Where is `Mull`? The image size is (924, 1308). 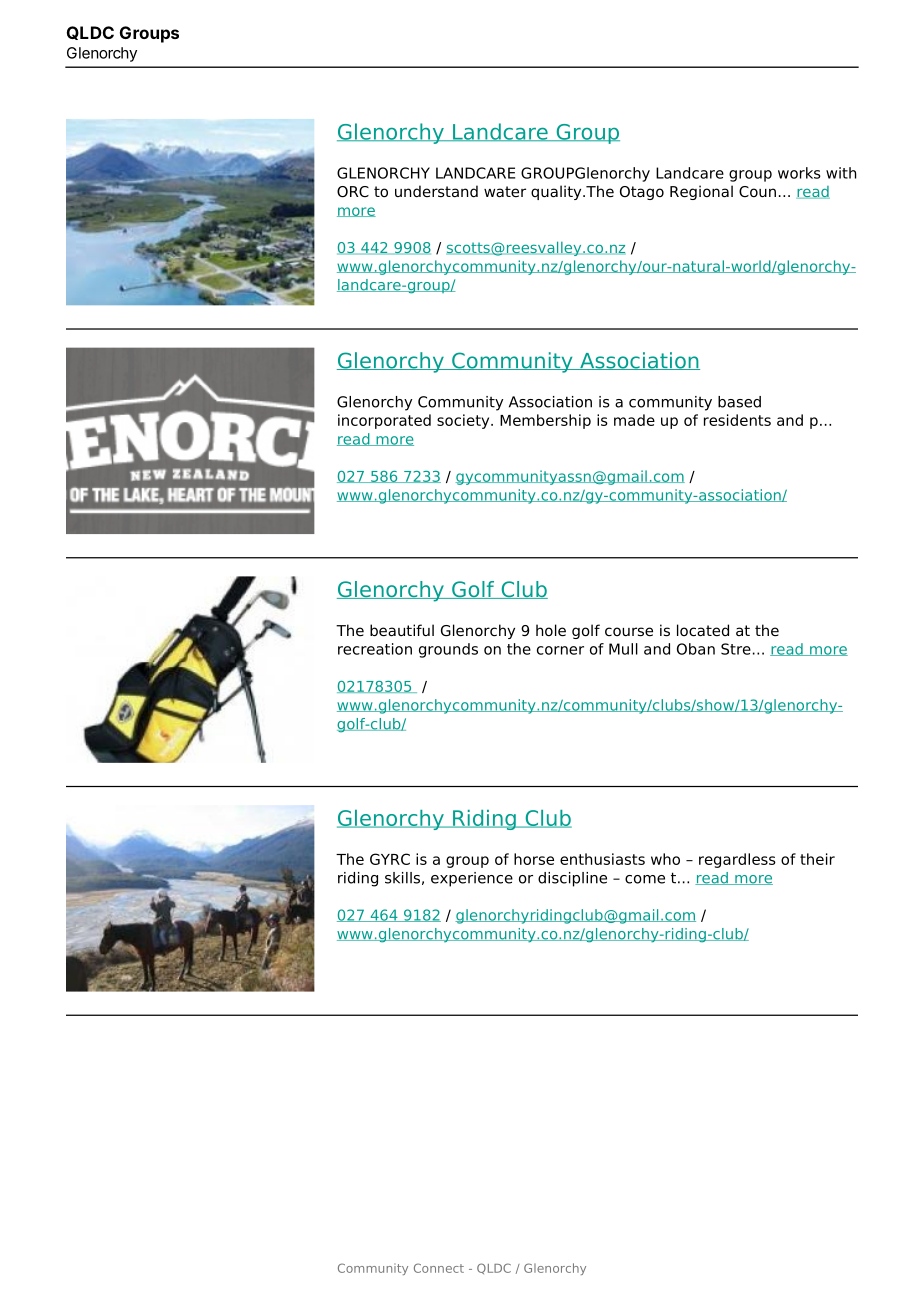
Mull is located at coordinates (623, 649).
